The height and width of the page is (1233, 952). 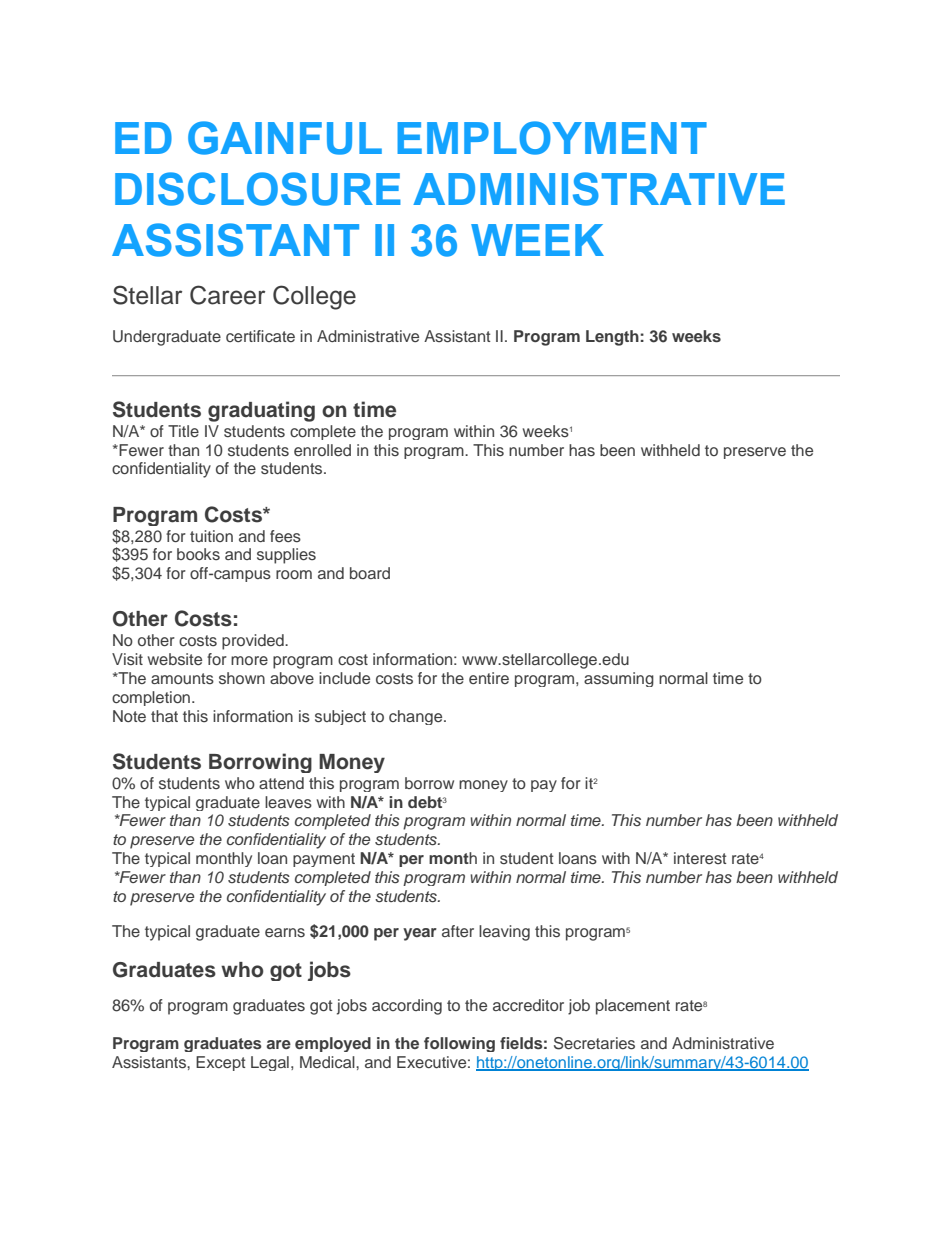 I want to click on EMPLOYMENT, so click(x=552, y=138).
